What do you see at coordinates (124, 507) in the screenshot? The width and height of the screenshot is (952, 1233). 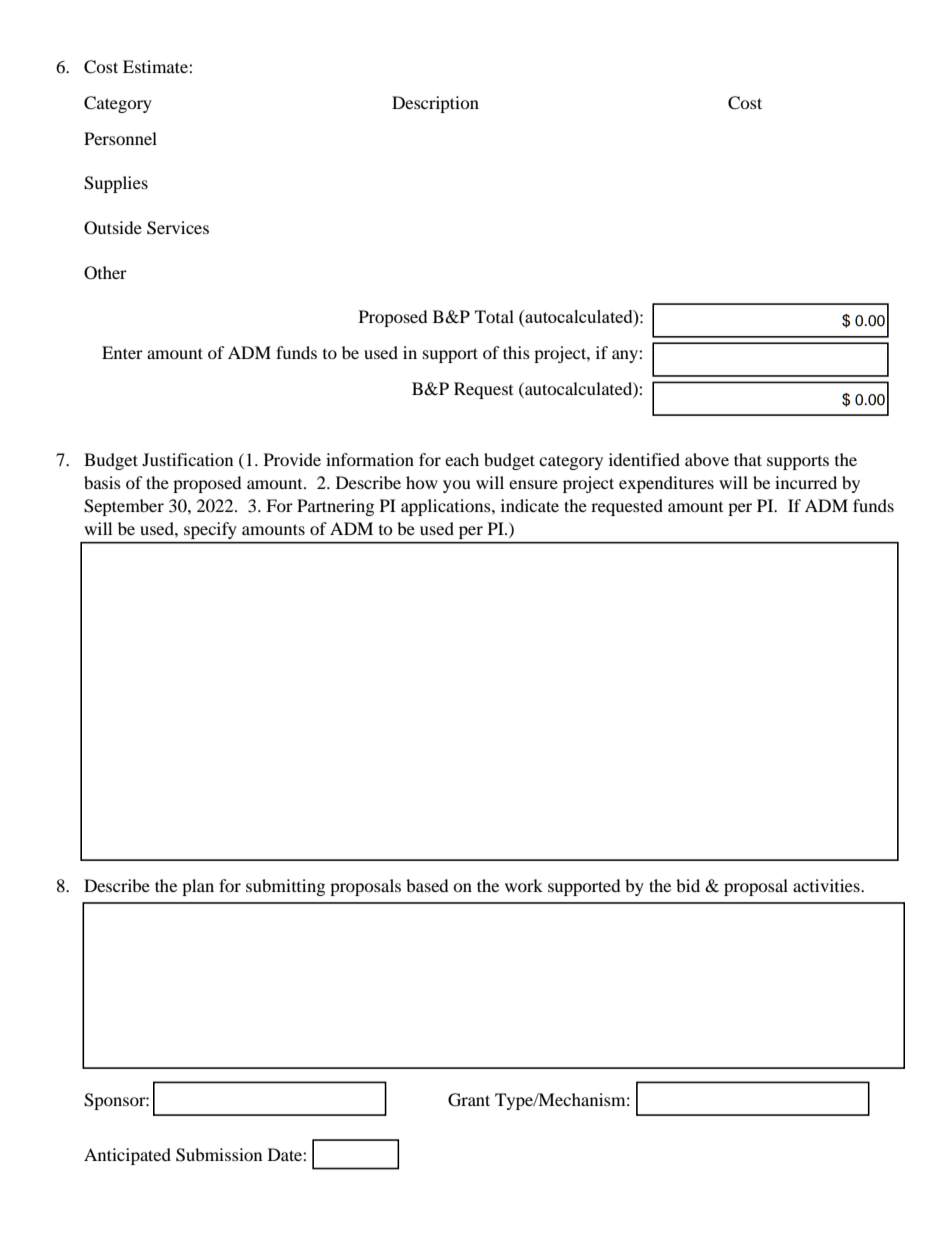 I see `September` at bounding box center [124, 507].
